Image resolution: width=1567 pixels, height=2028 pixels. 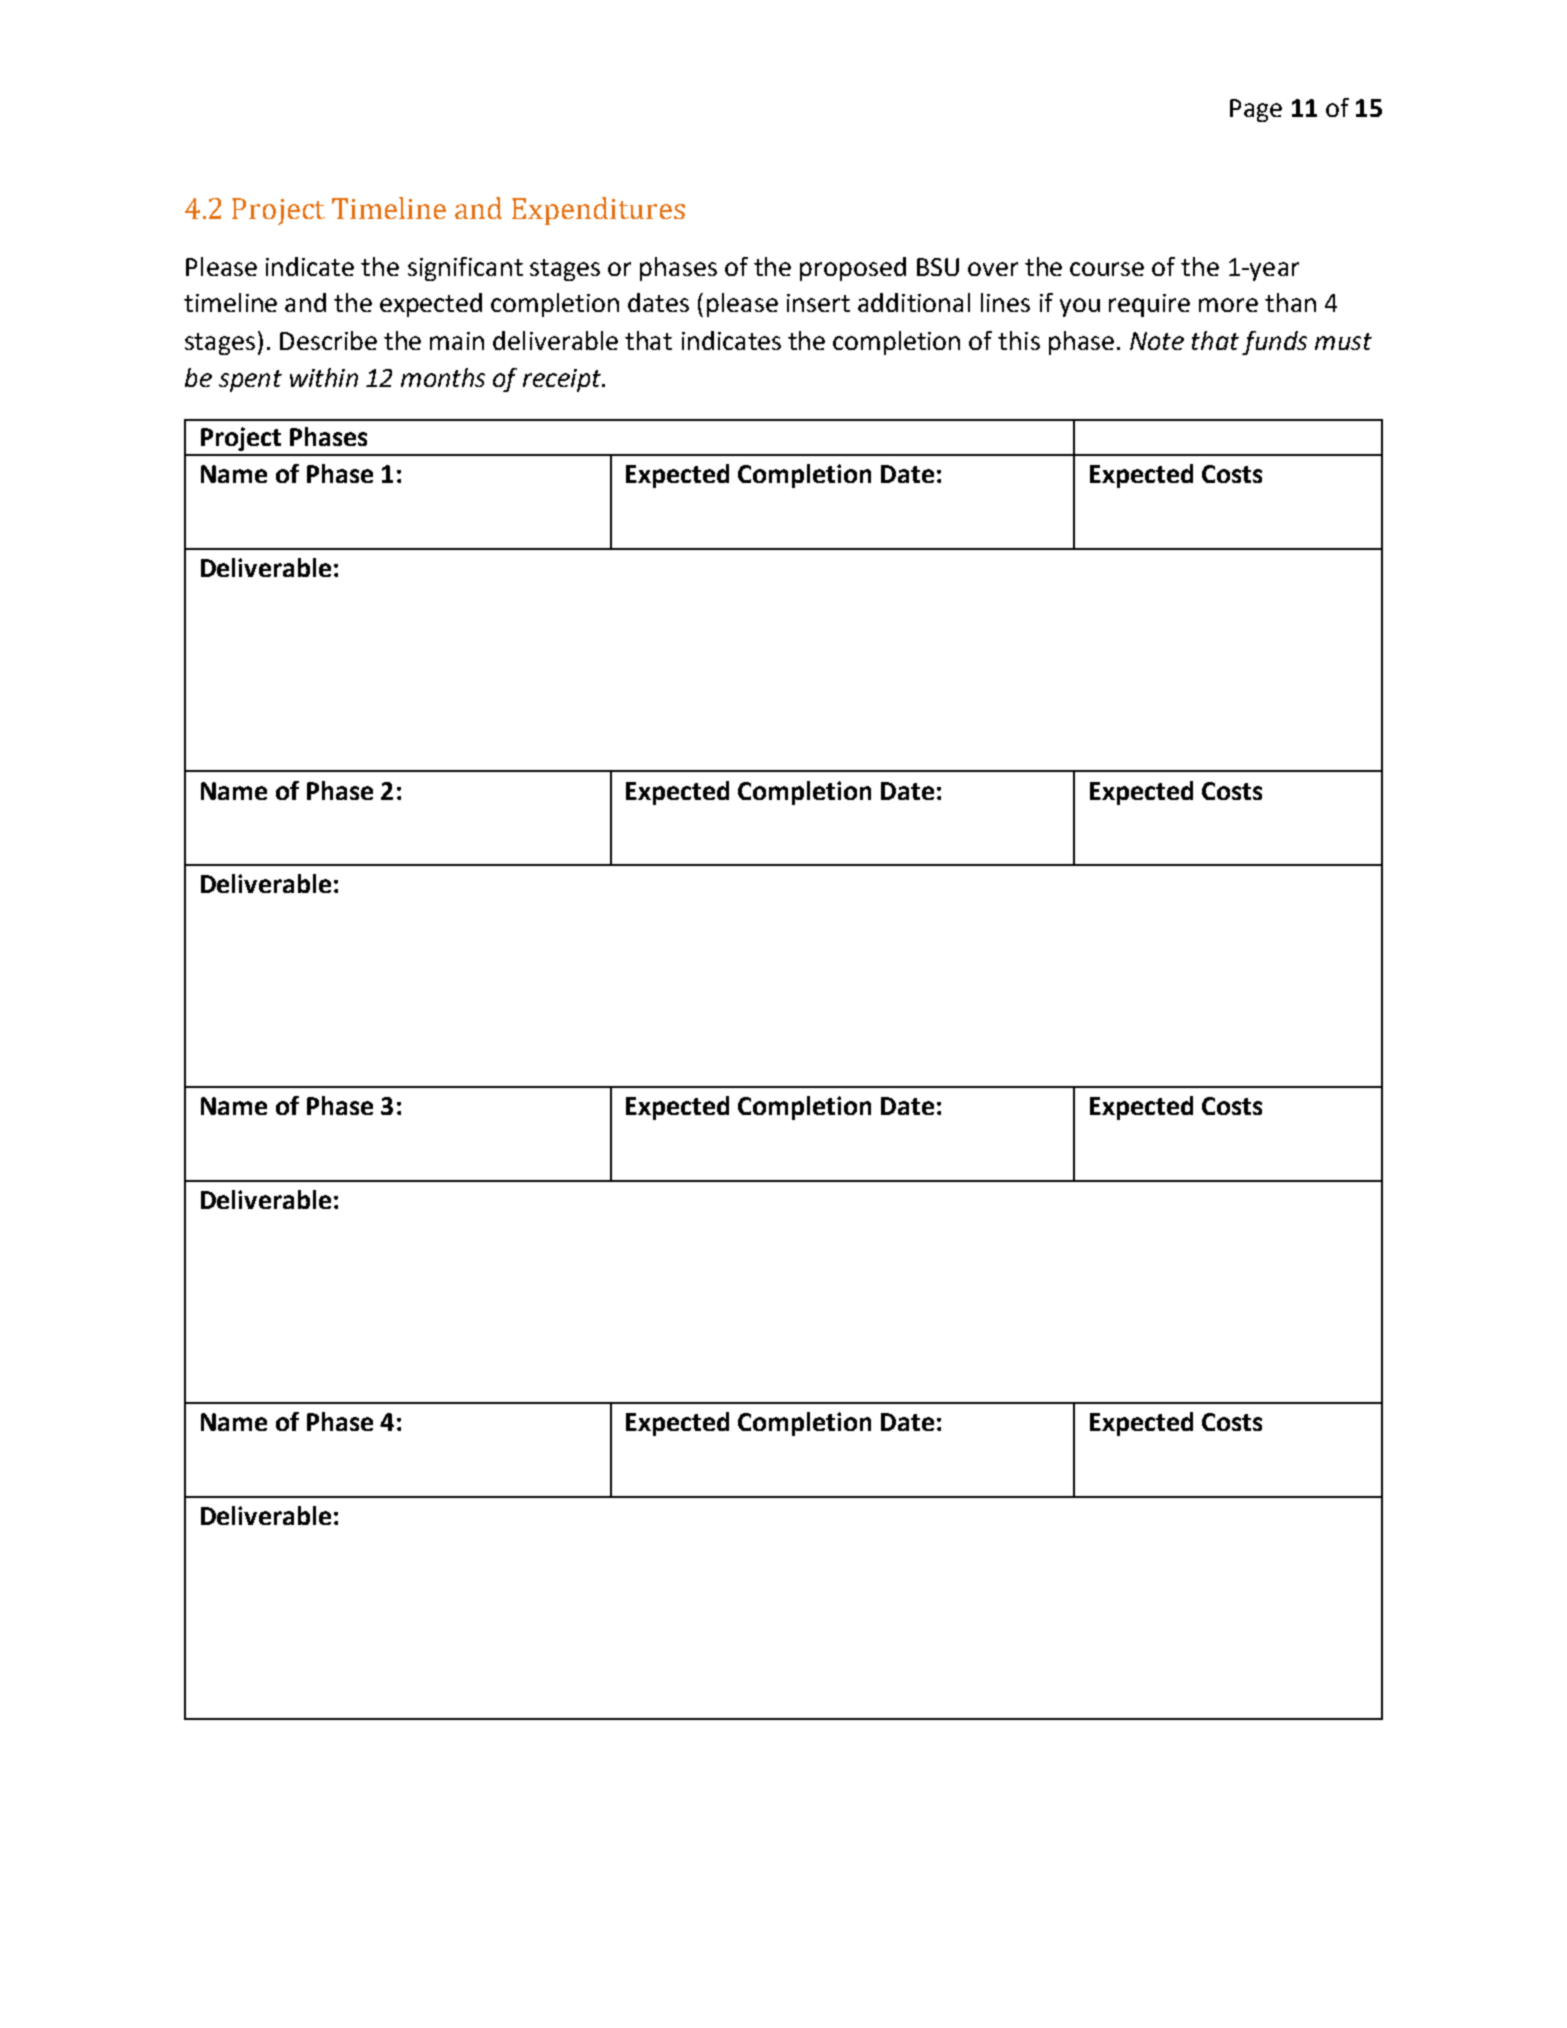 What do you see at coordinates (598, 211) in the screenshot?
I see `Expenditures` at bounding box center [598, 211].
